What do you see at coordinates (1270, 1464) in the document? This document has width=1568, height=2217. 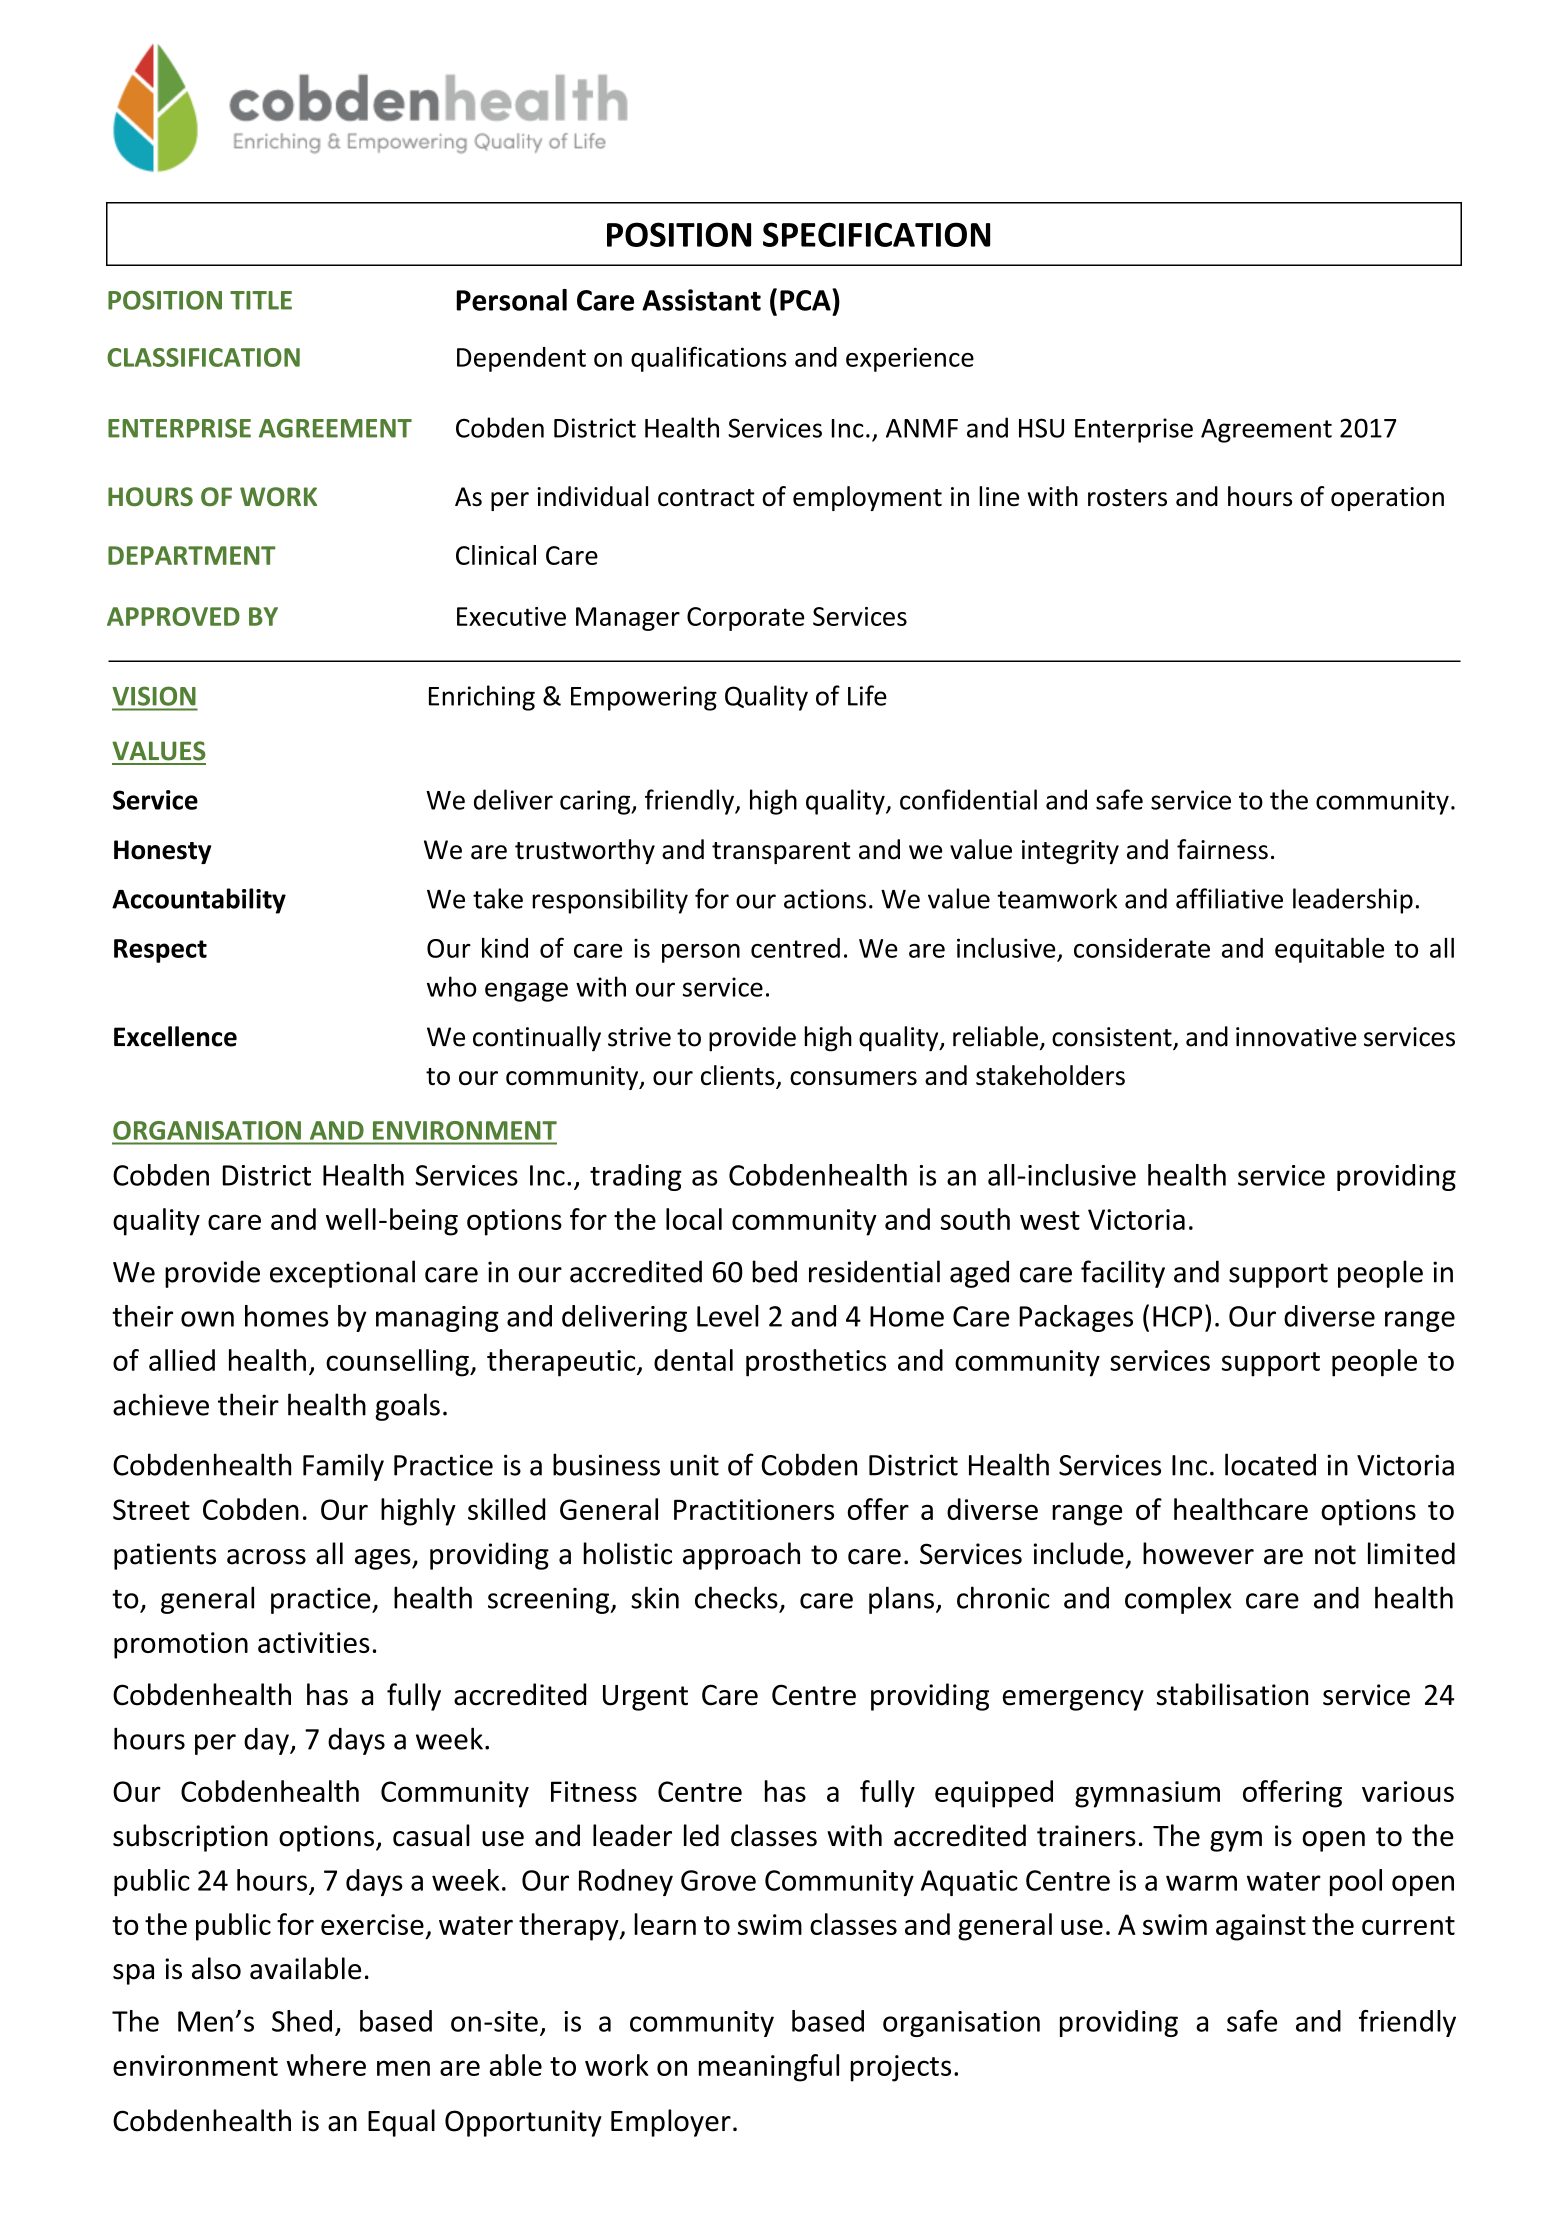 I see `located` at bounding box center [1270, 1464].
